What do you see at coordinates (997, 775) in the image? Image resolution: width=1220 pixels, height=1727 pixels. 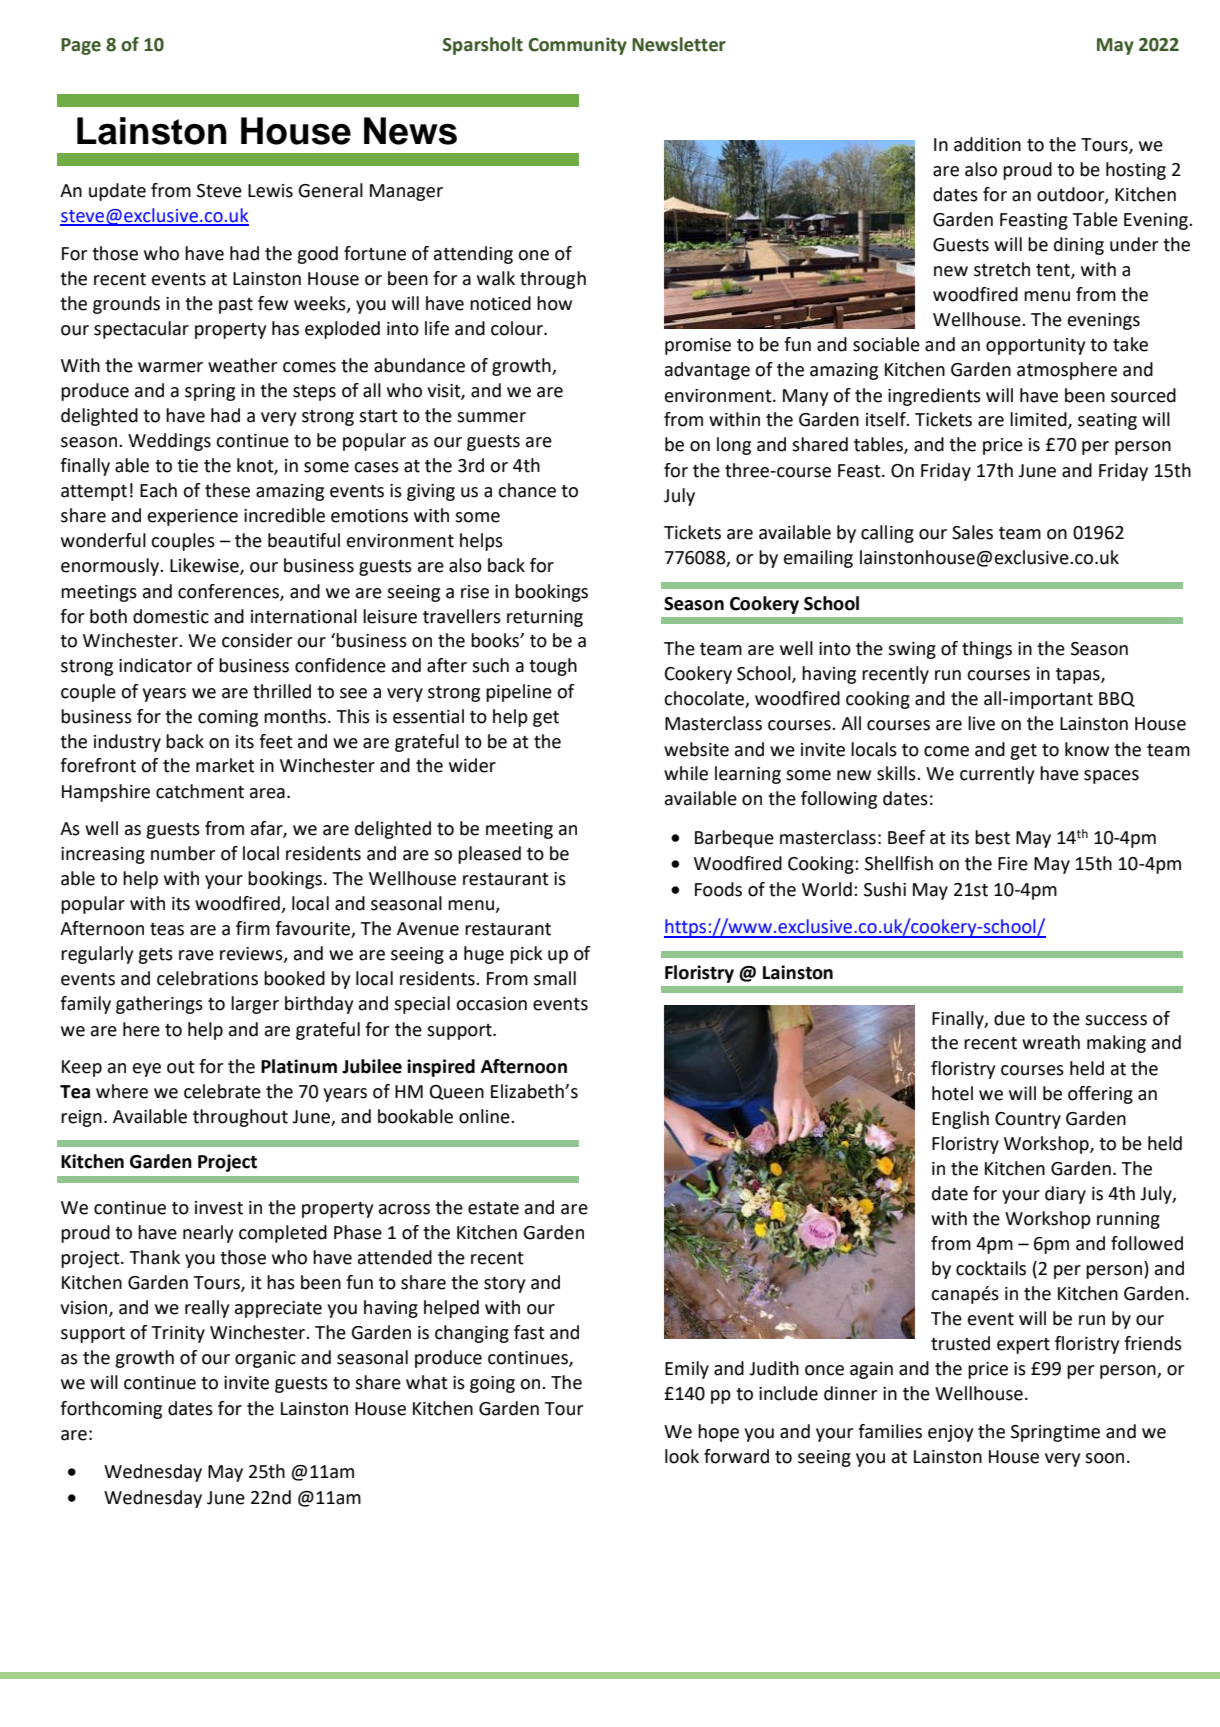 I see `currently` at bounding box center [997, 775].
